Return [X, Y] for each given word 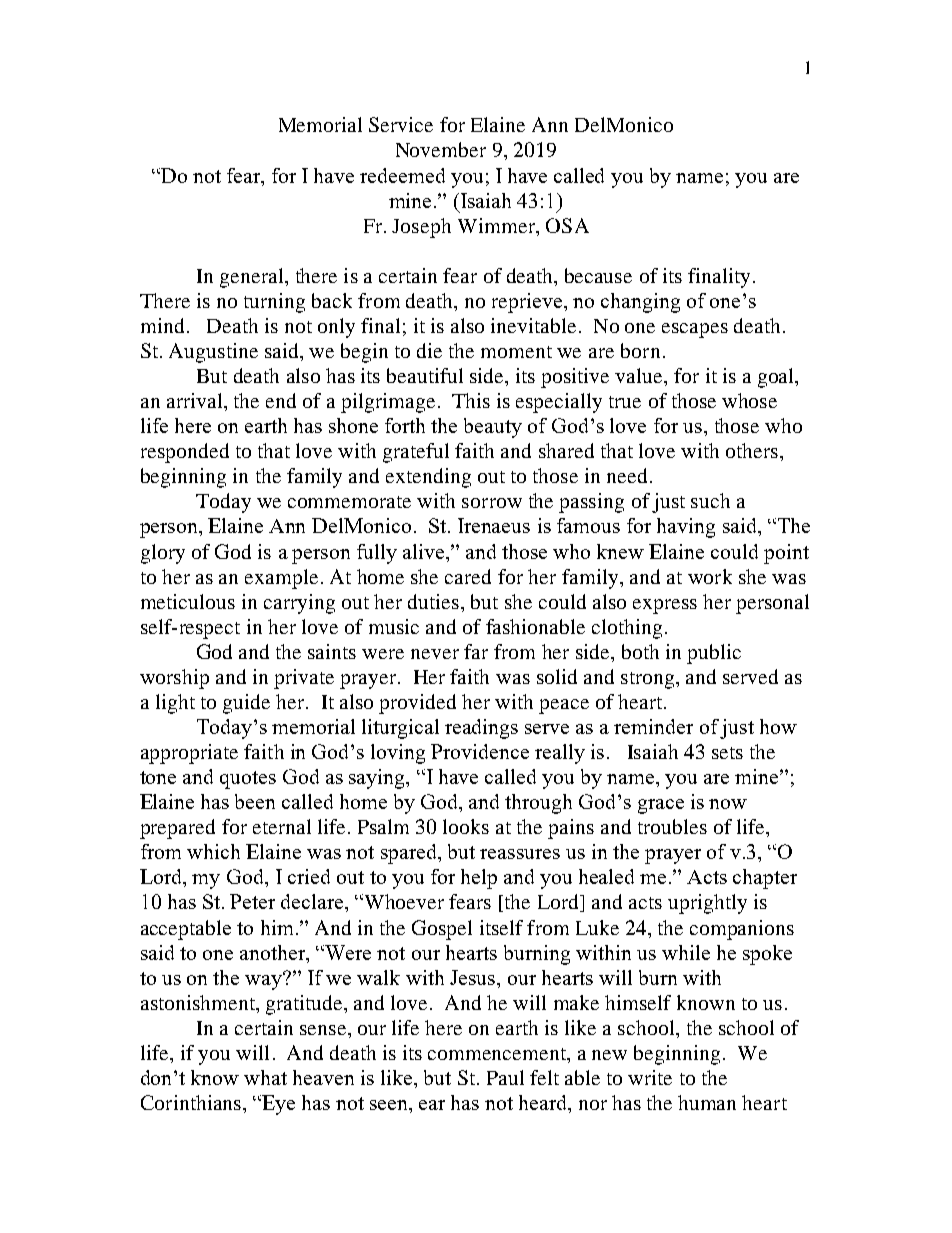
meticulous [188, 601]
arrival [196, 400]
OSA [567, 225]
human [707, 1102]
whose [749, 400]
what [265, 1077]
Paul [505, 1077]
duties [433, 601]
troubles [672, 826]
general [253, 278]
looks [466, 826]
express [665, 606]
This [471, 400]
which [213, 851]
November [441, 149]
